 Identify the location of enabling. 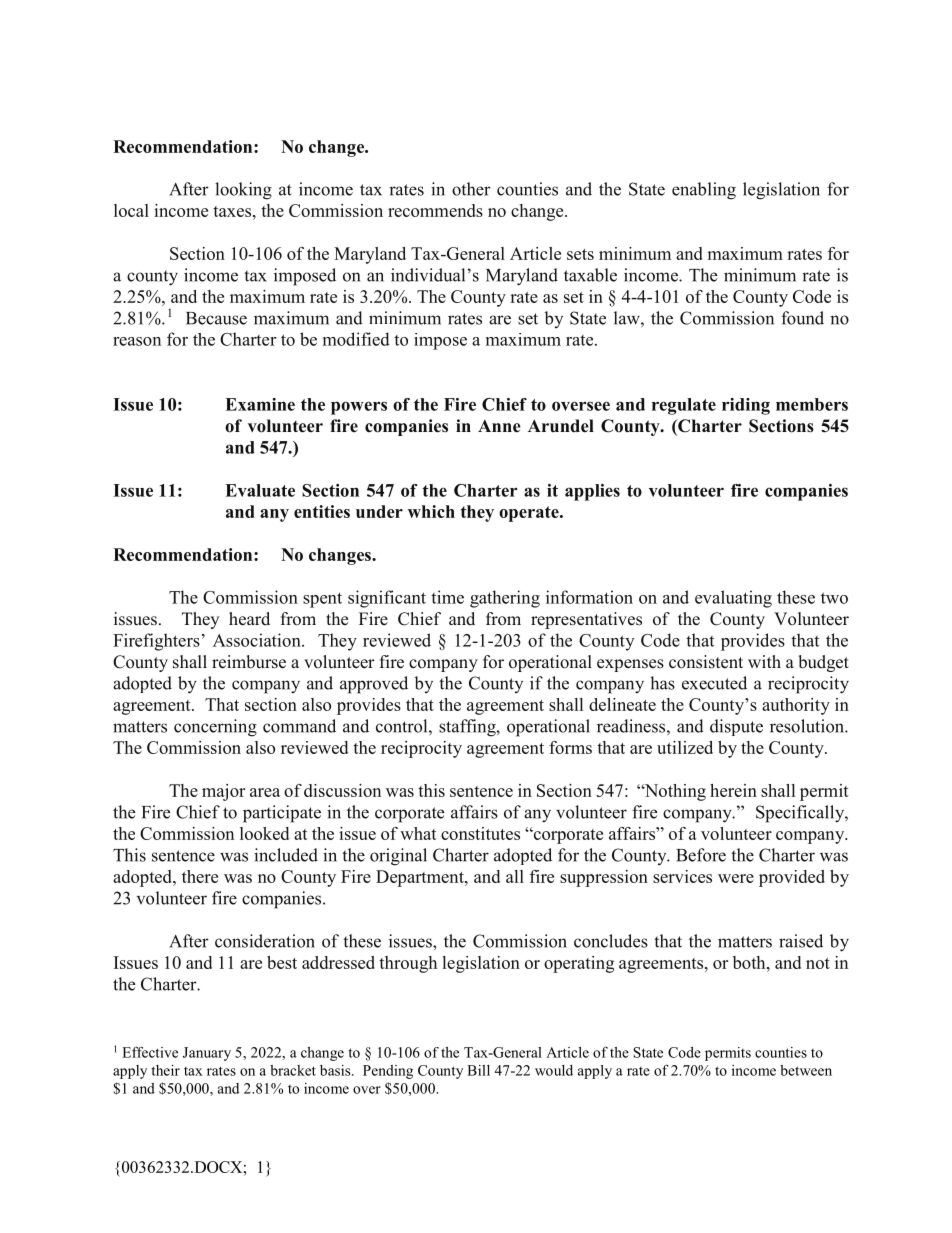
(704, 191).
